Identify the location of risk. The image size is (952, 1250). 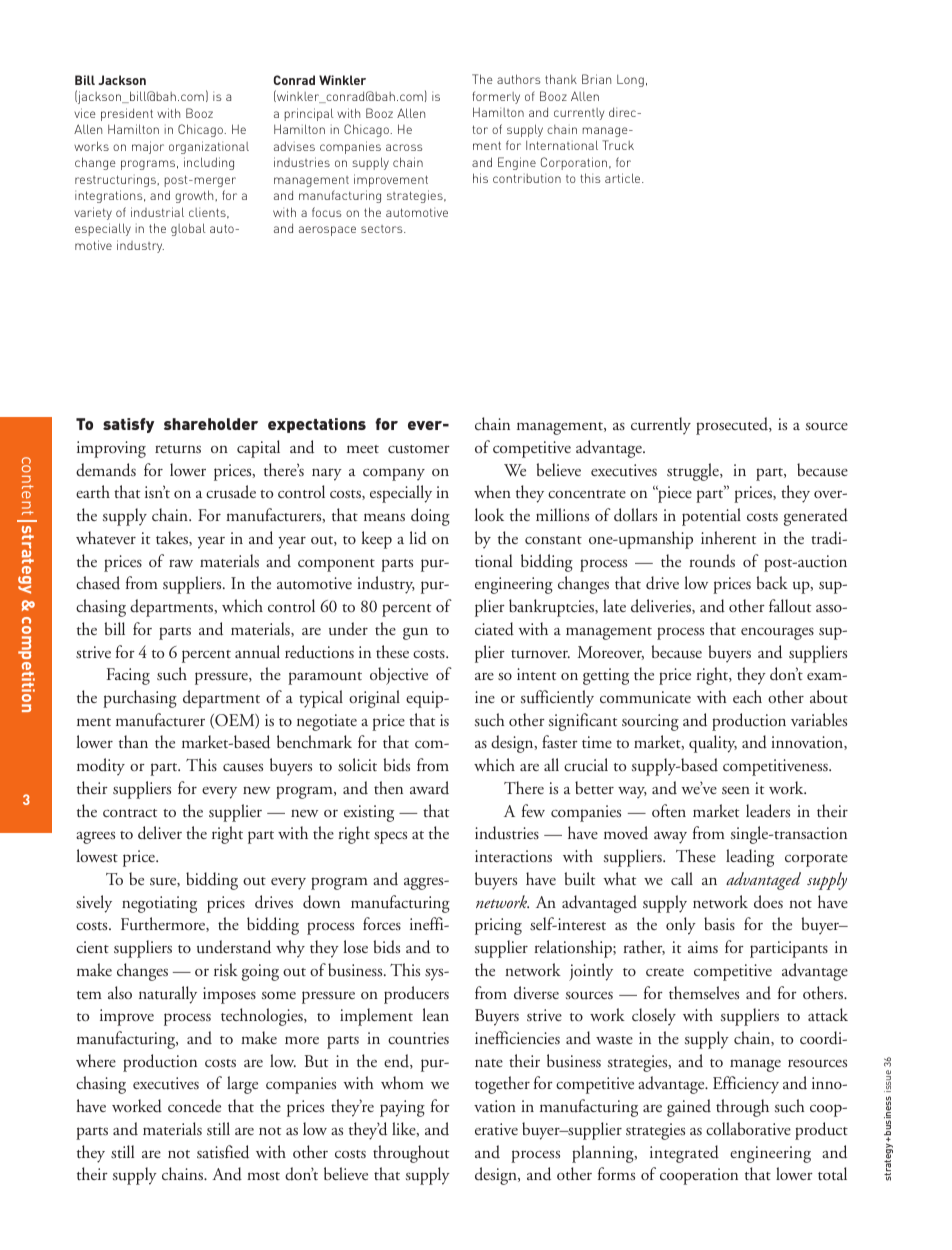
(226, 969).
